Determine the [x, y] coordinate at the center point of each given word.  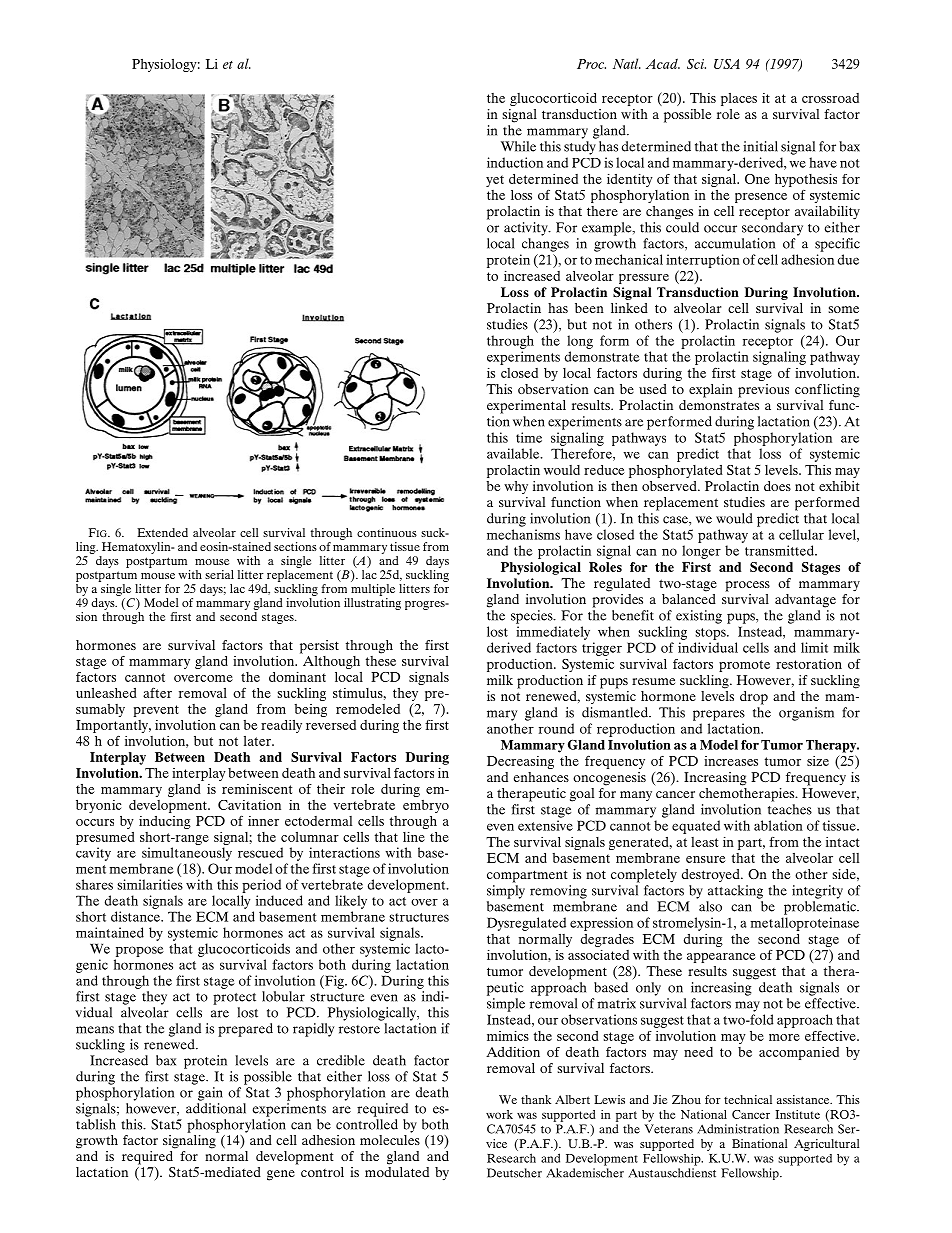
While [518, 146]
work [499, 1114]
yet [495, 181]
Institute [797, 1114]
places [739, 99]
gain [210, 1094]
